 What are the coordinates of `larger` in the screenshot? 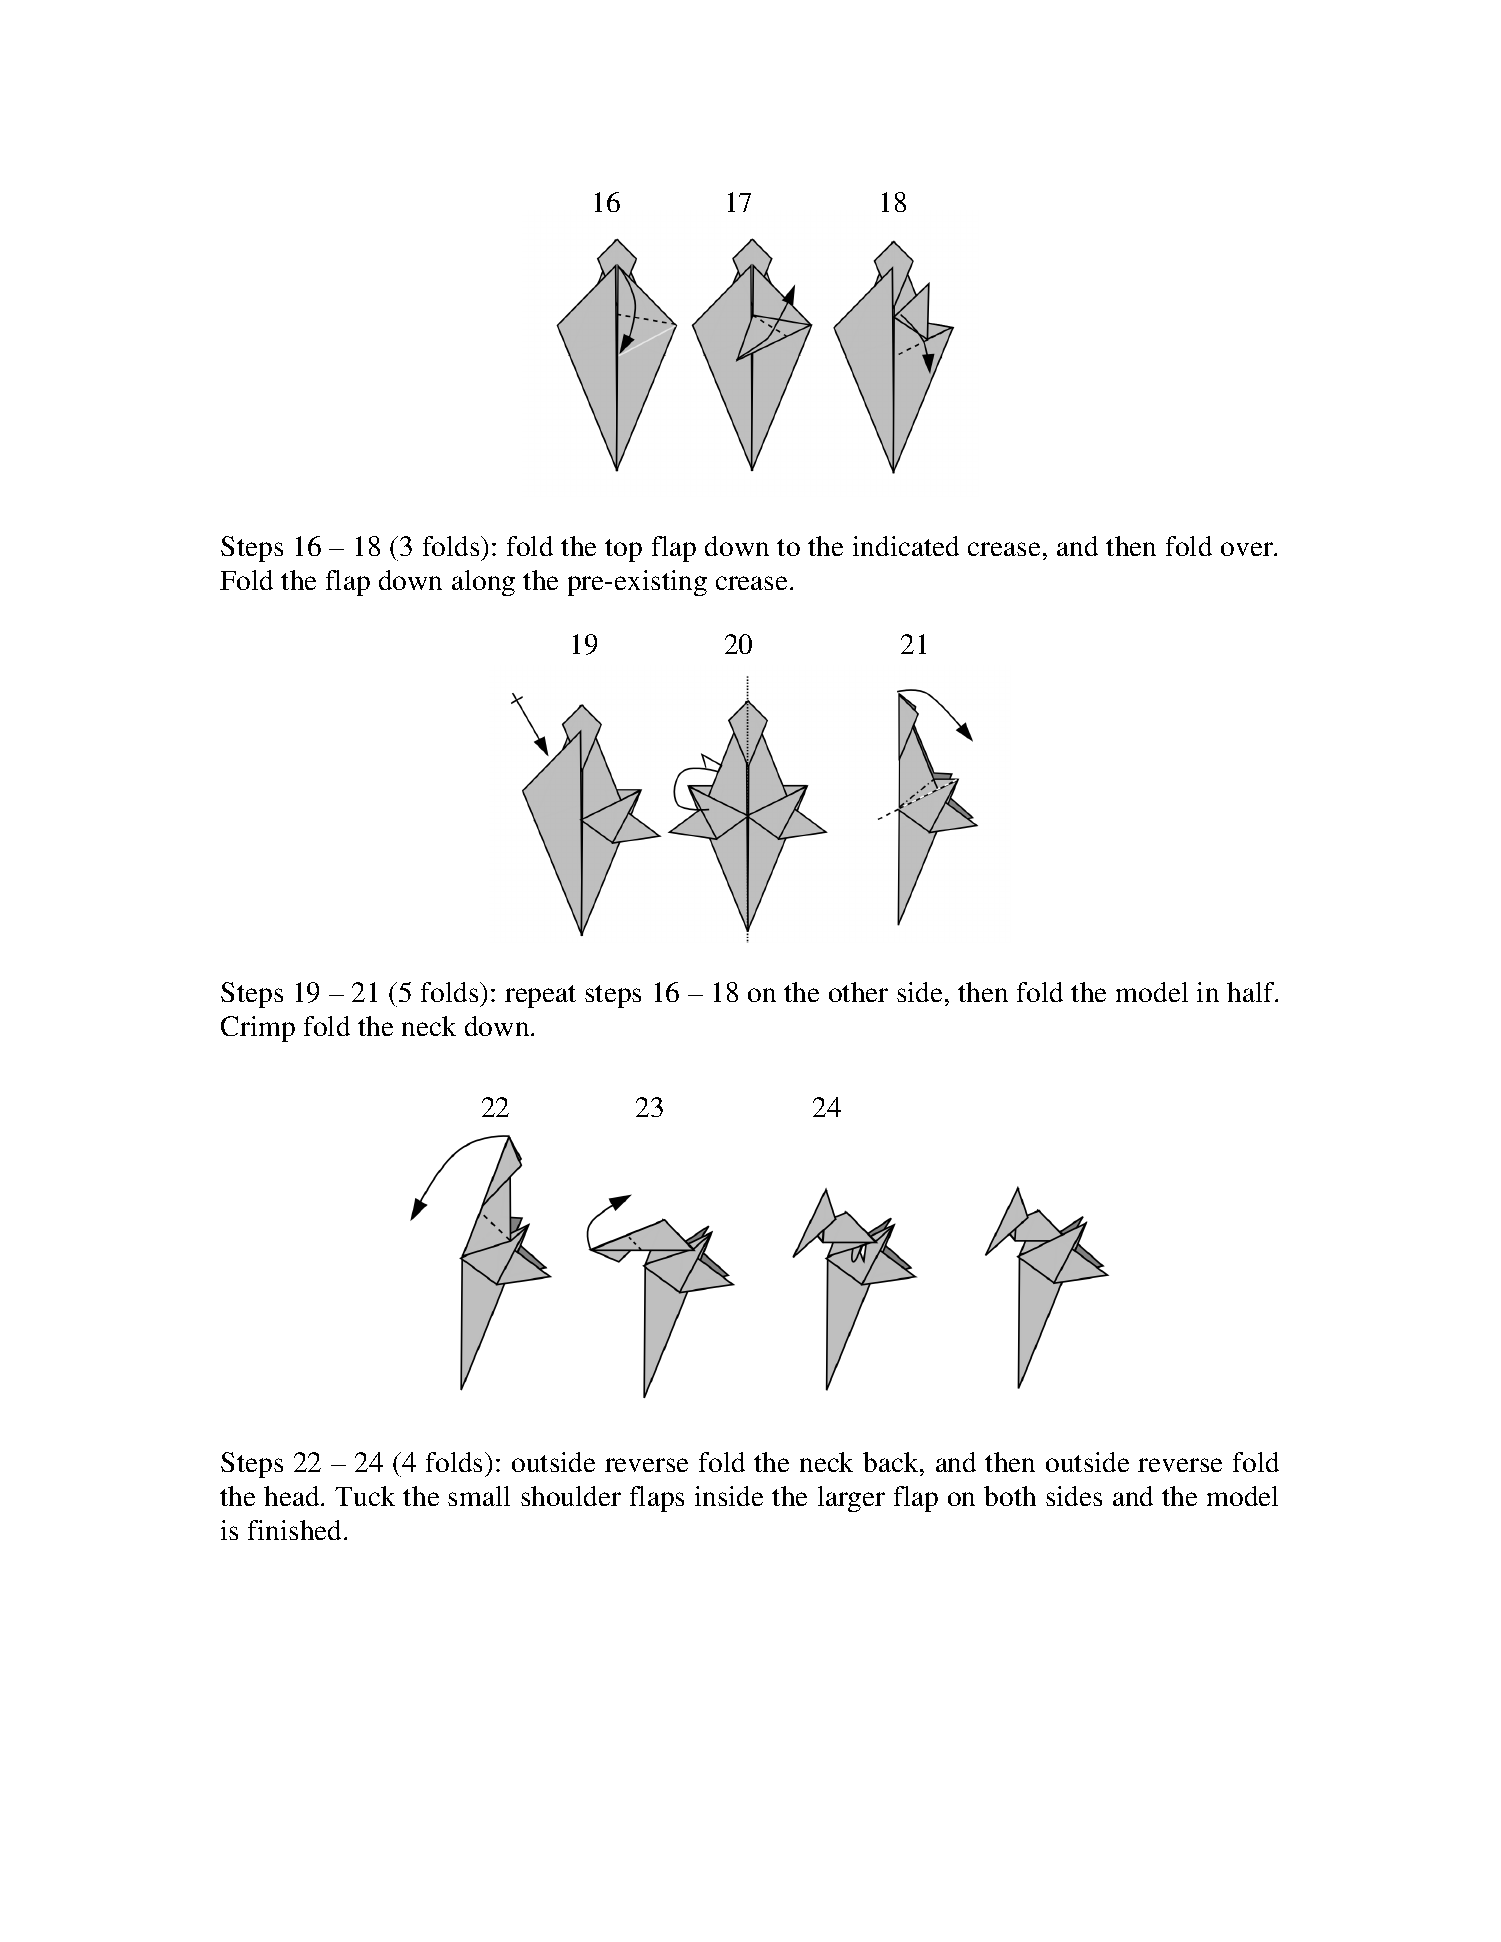 It's located at (851, 1499).
